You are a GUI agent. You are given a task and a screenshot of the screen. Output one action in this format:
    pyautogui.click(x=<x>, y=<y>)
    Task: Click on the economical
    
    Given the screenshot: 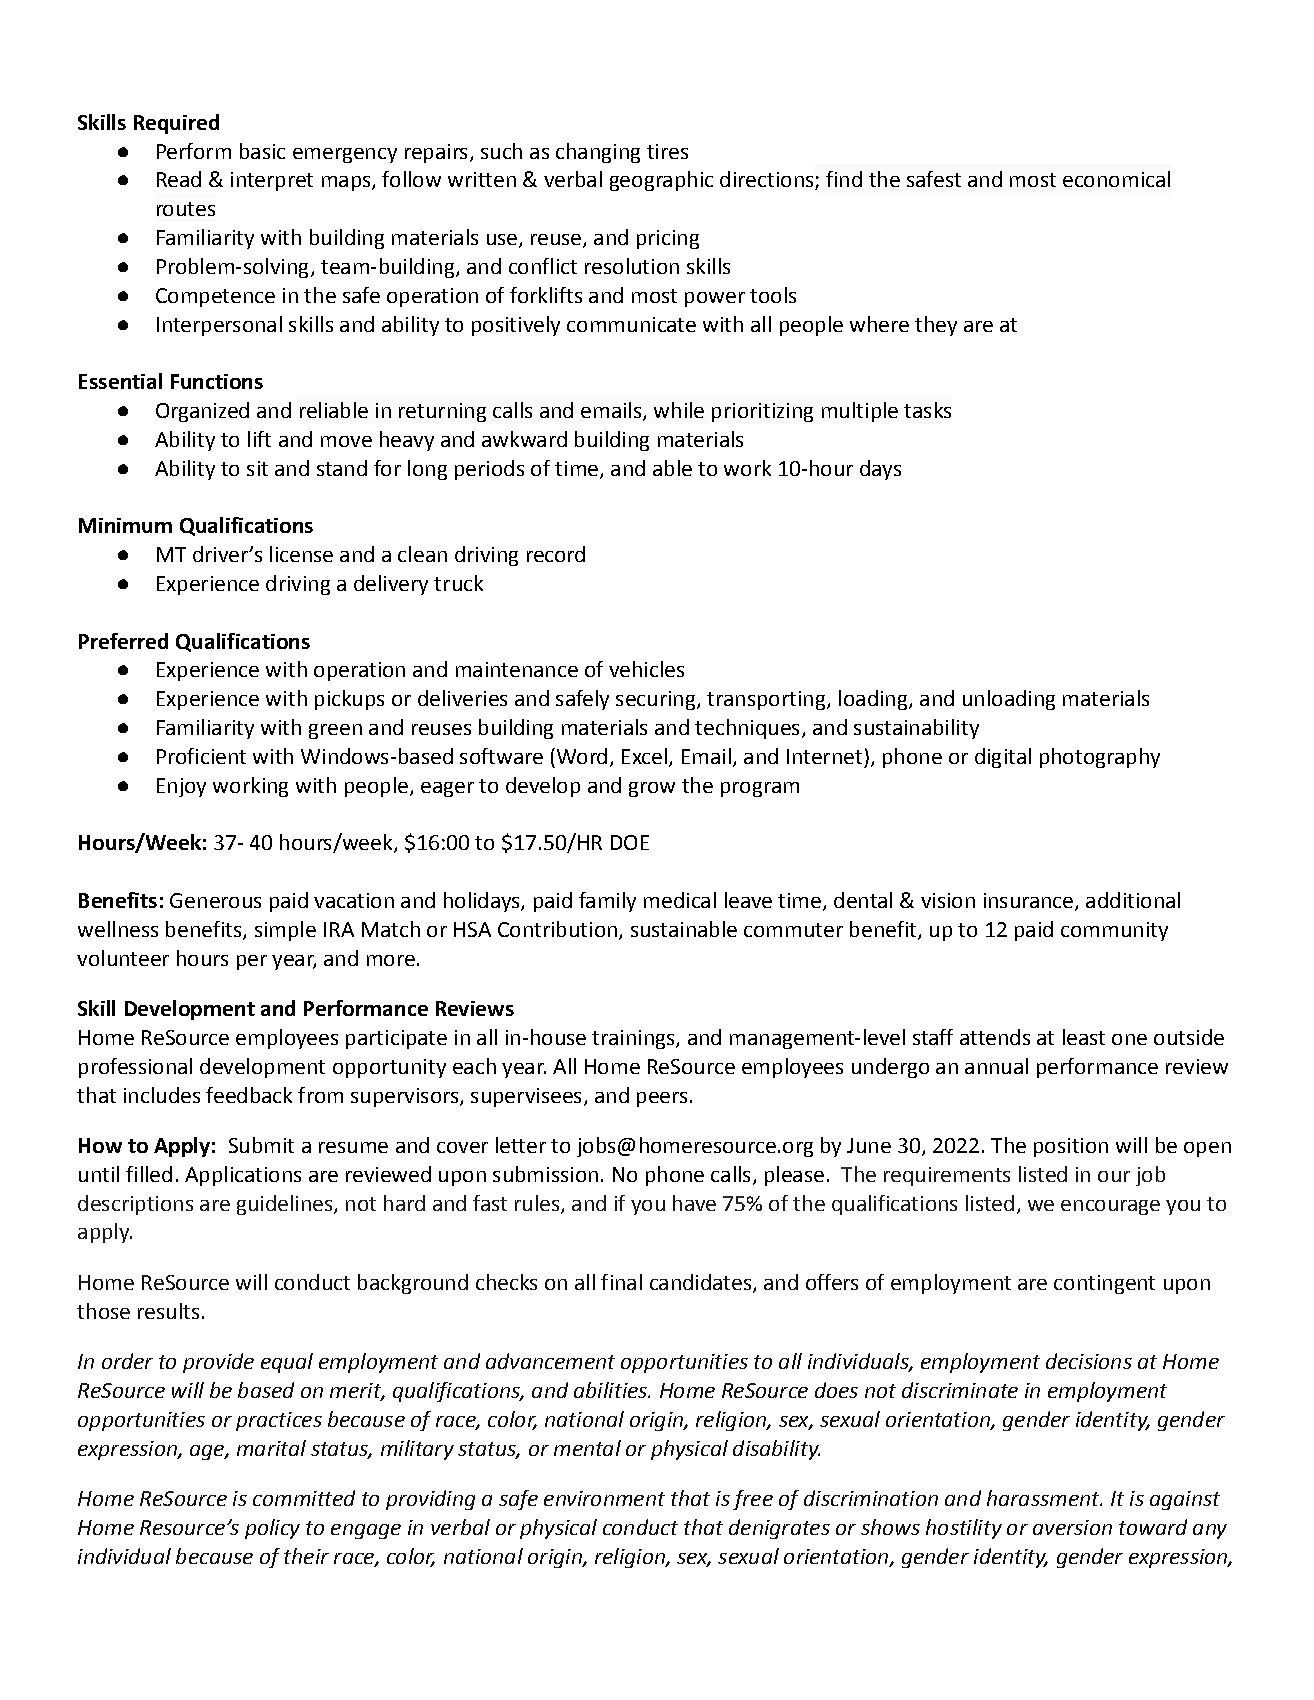 What is the action you would take?
    pyautogui.click(x=1116, y=179)
